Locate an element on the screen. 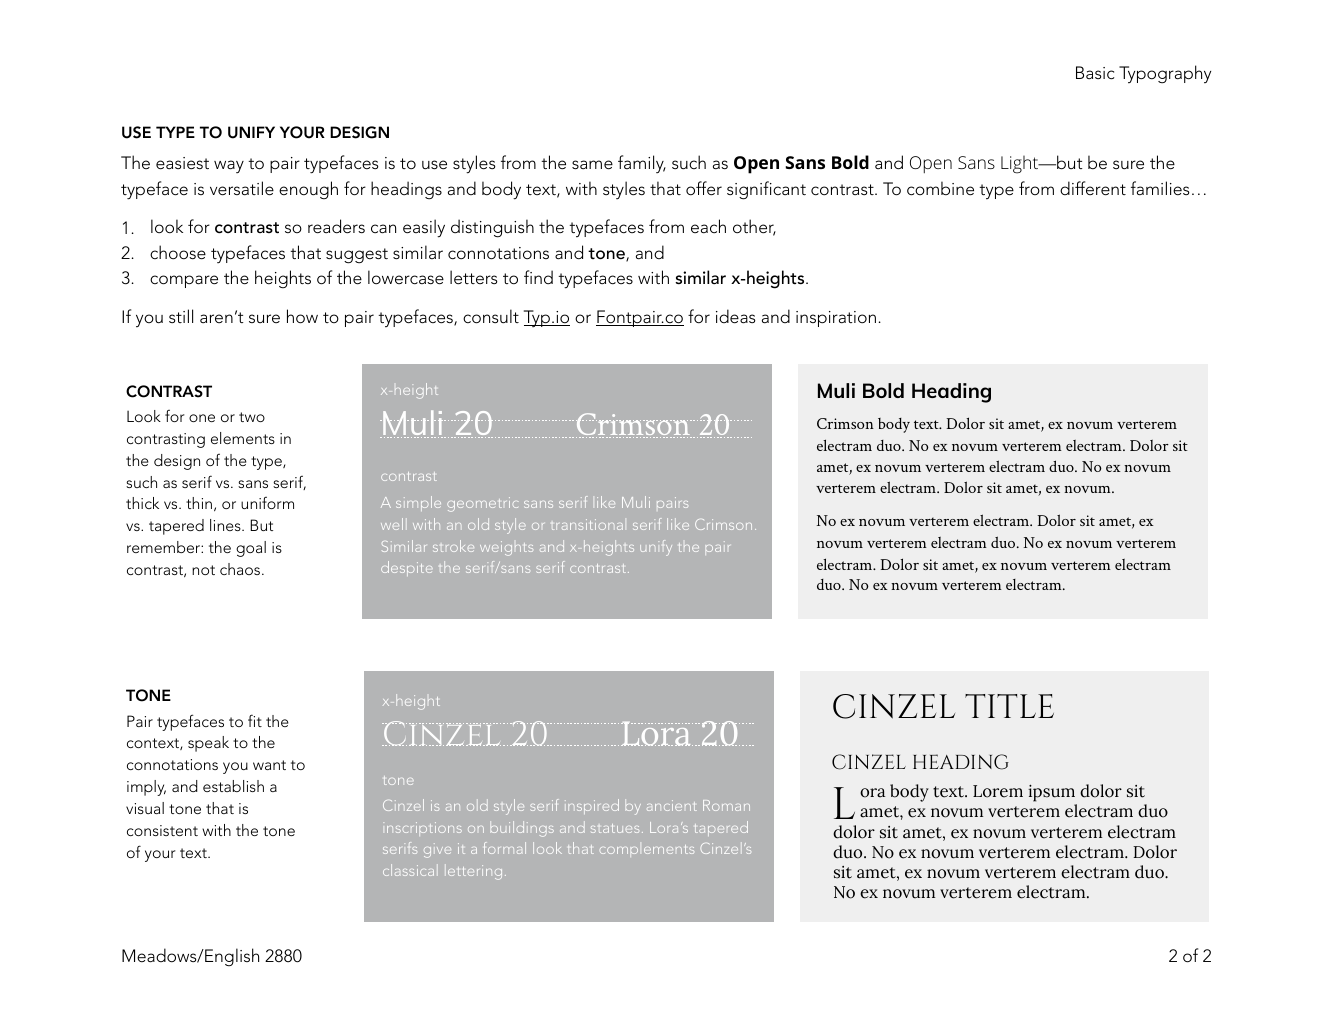 The image size is (1333, 1030). inspiration is located at coordinates (836, 319).
